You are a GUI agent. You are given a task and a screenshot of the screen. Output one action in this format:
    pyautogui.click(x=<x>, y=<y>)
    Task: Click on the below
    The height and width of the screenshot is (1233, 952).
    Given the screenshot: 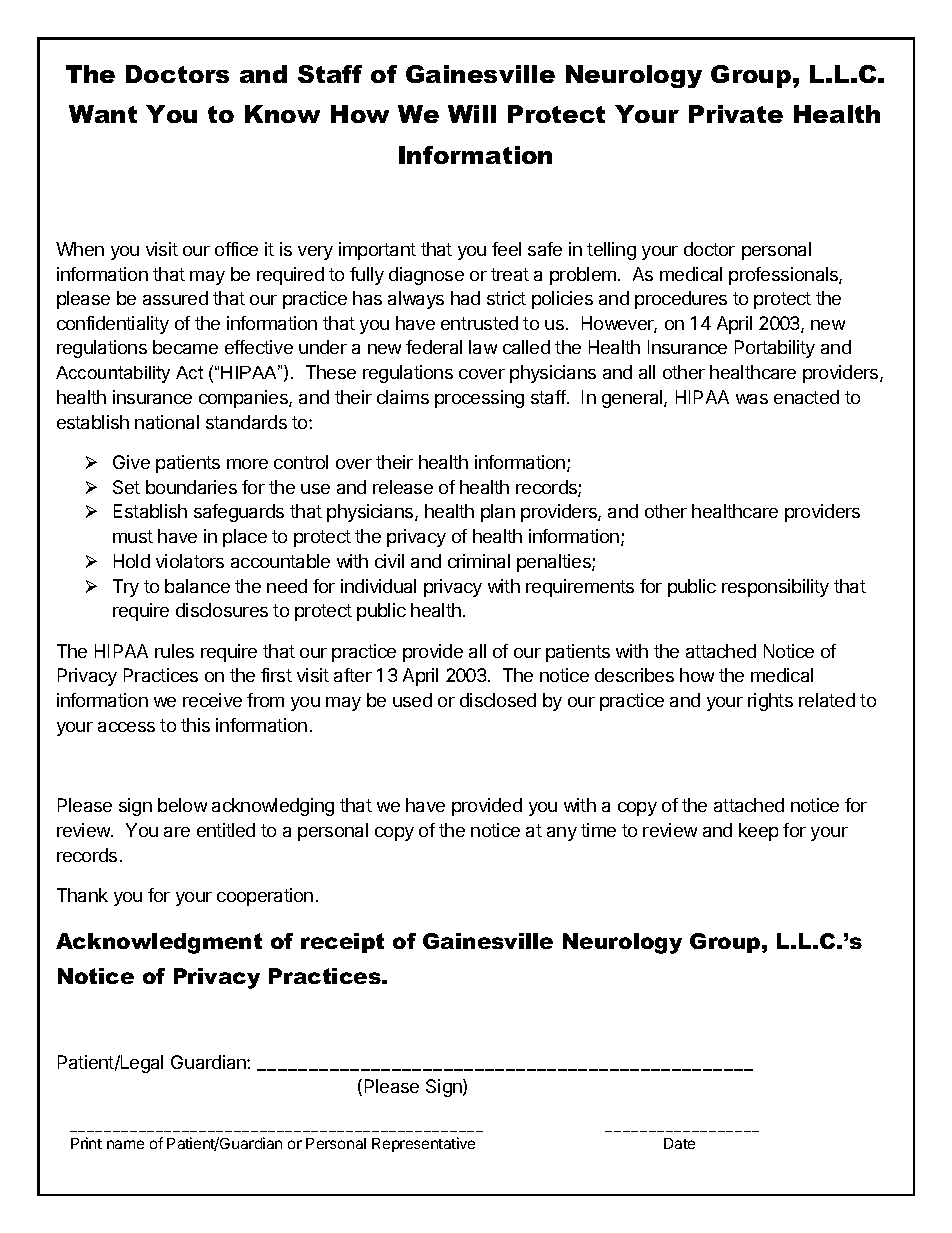 What is the action you would take?
    pyautogui.click(x=182, y=805)
